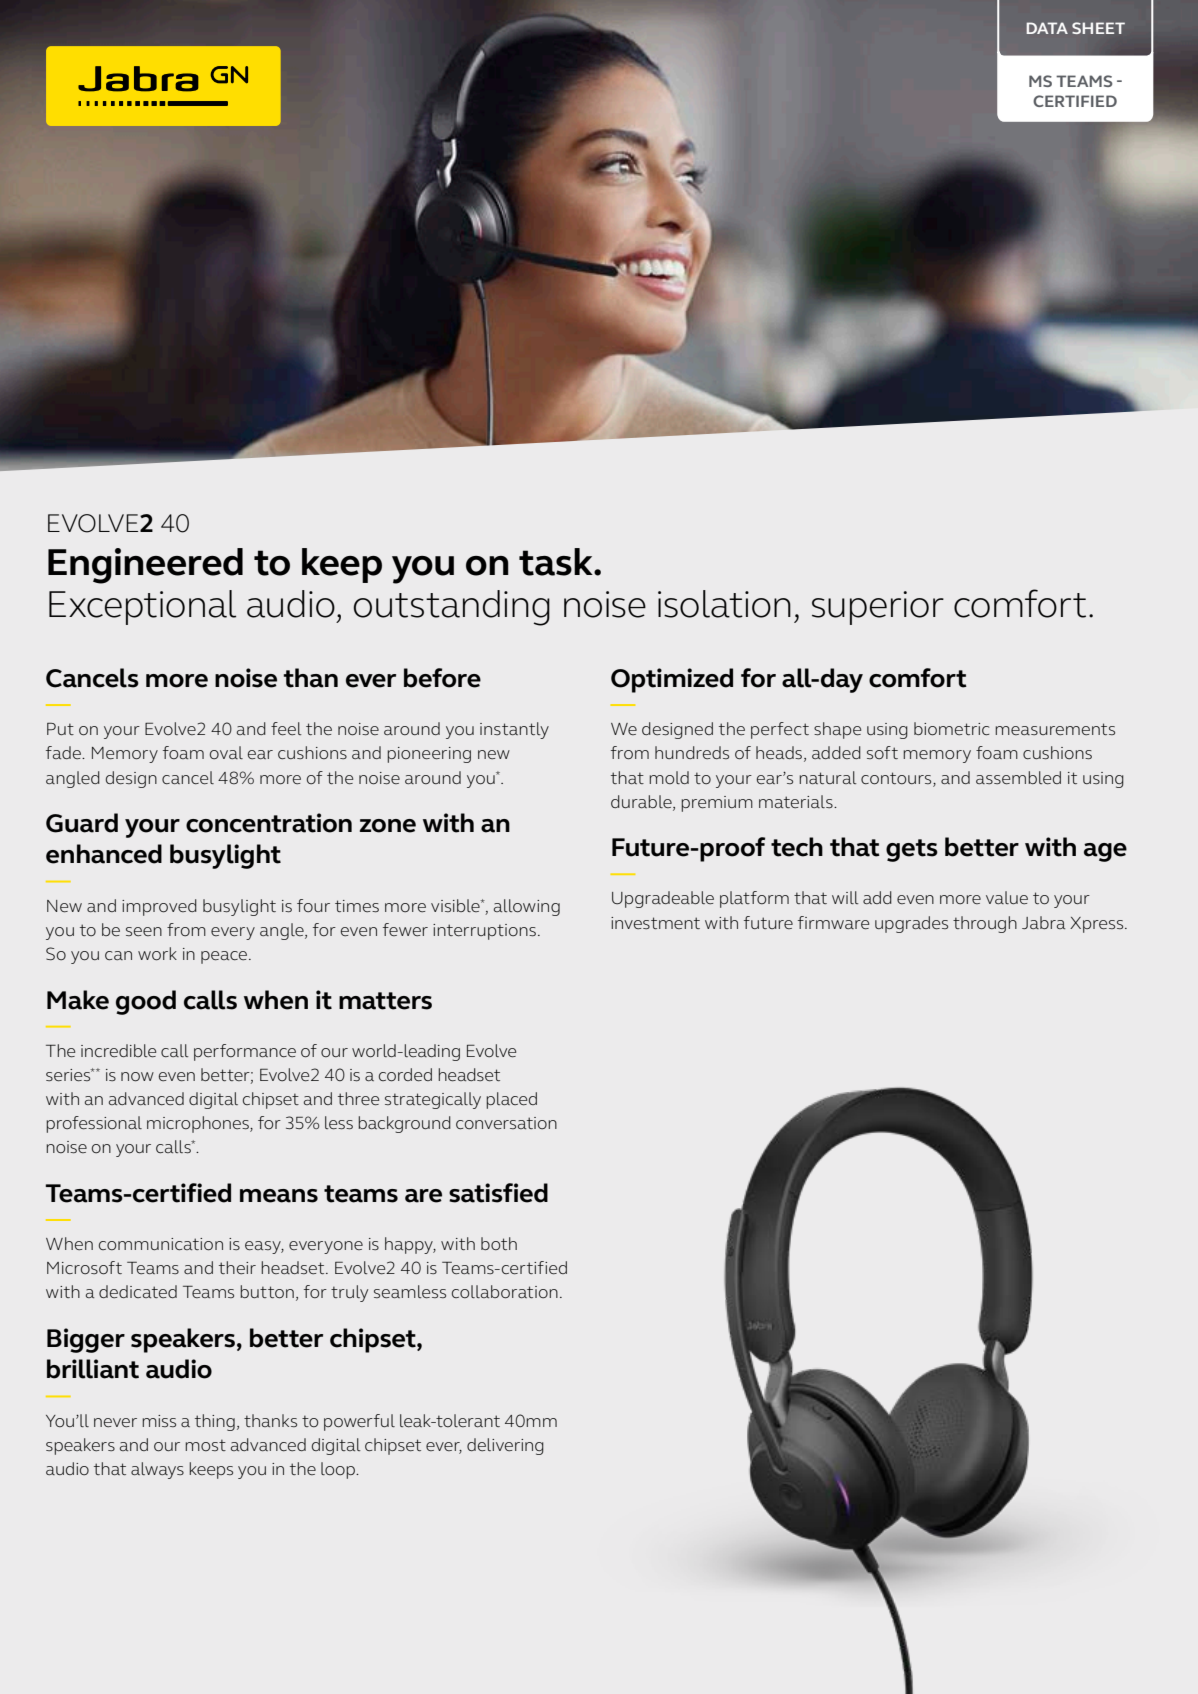 The height and width of the screenshot is (1694, 1198). Describe the element at coordinates (159, 1421) in the screenshot. I see `miss` at that location.
